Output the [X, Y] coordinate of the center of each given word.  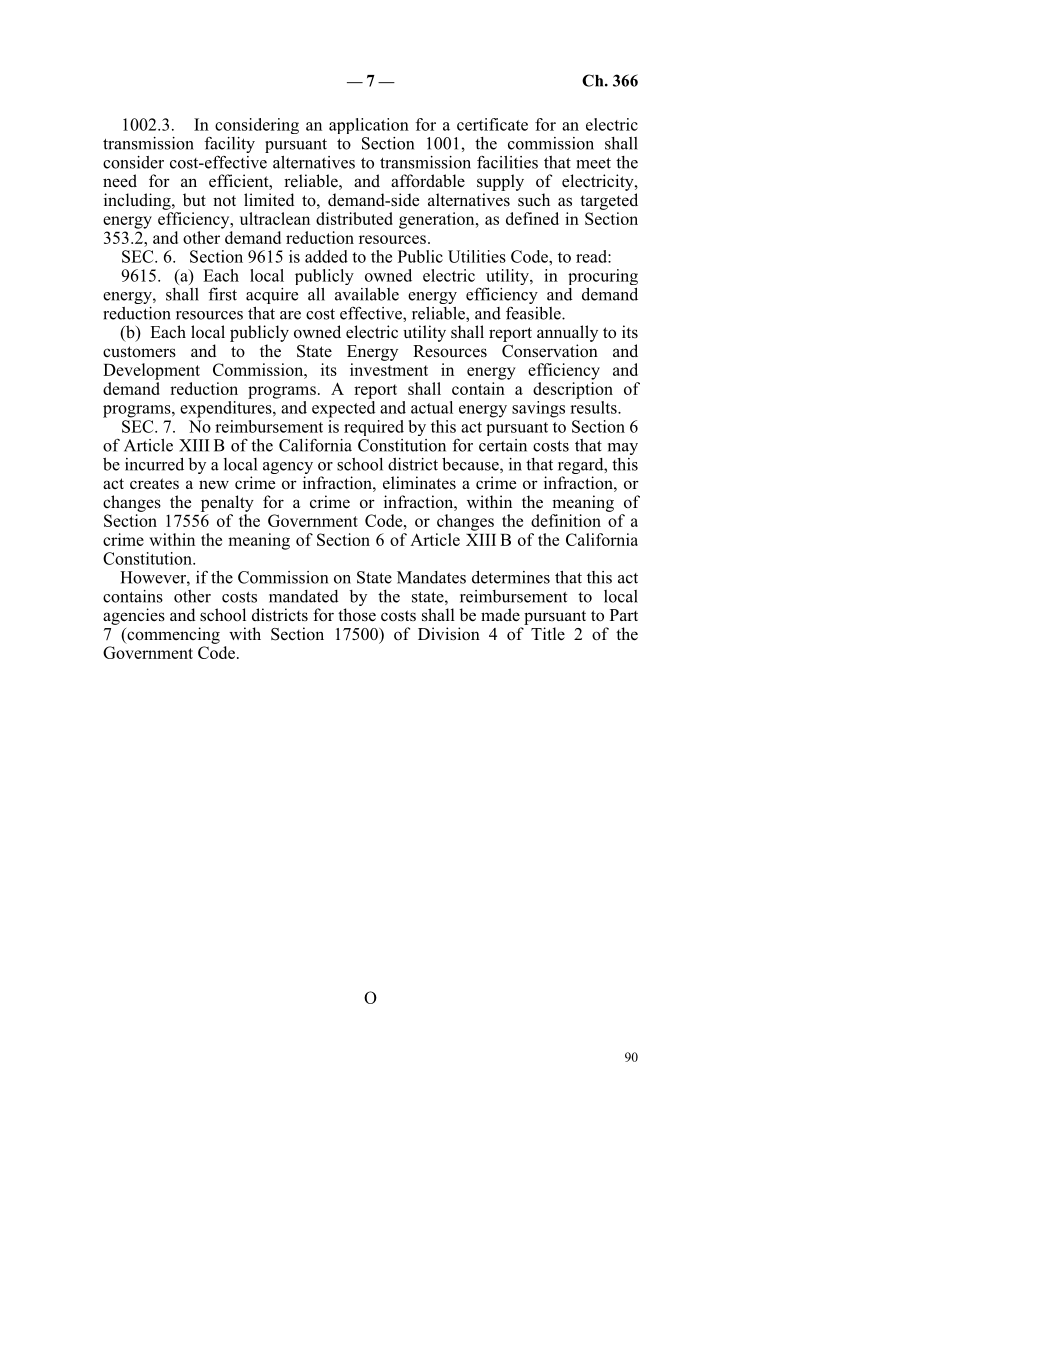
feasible [534, 313]
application [369, 126]
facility [229, 144]
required [374, 428]
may [623, 449]
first [222, 294]
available [367, 294]
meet [593, 163]
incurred [154, 464]
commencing [172, 635]
